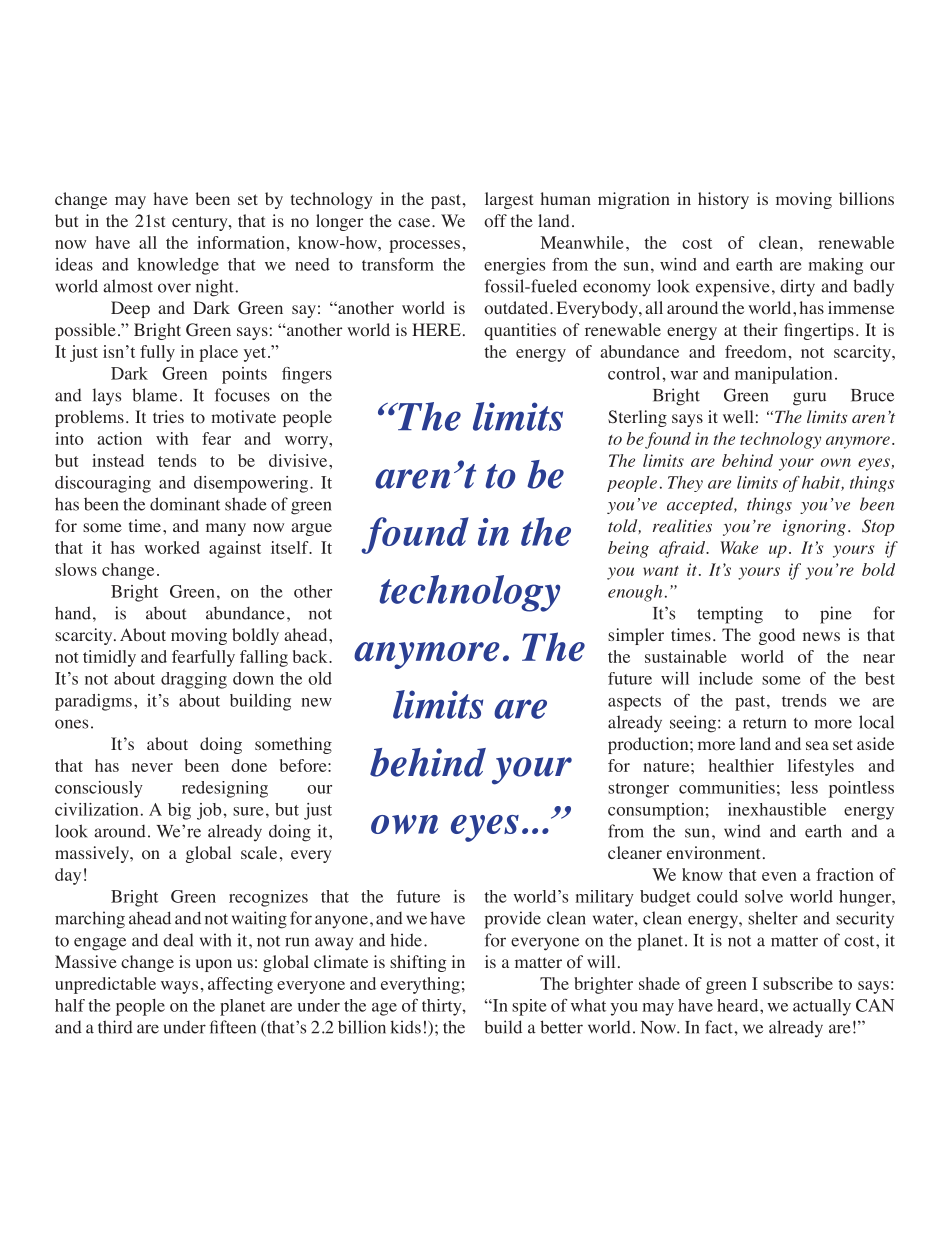 The height and width of the page is (1233, 952). Describe the element at coordinates (240, 242) in the page. I see `information` at that location.
